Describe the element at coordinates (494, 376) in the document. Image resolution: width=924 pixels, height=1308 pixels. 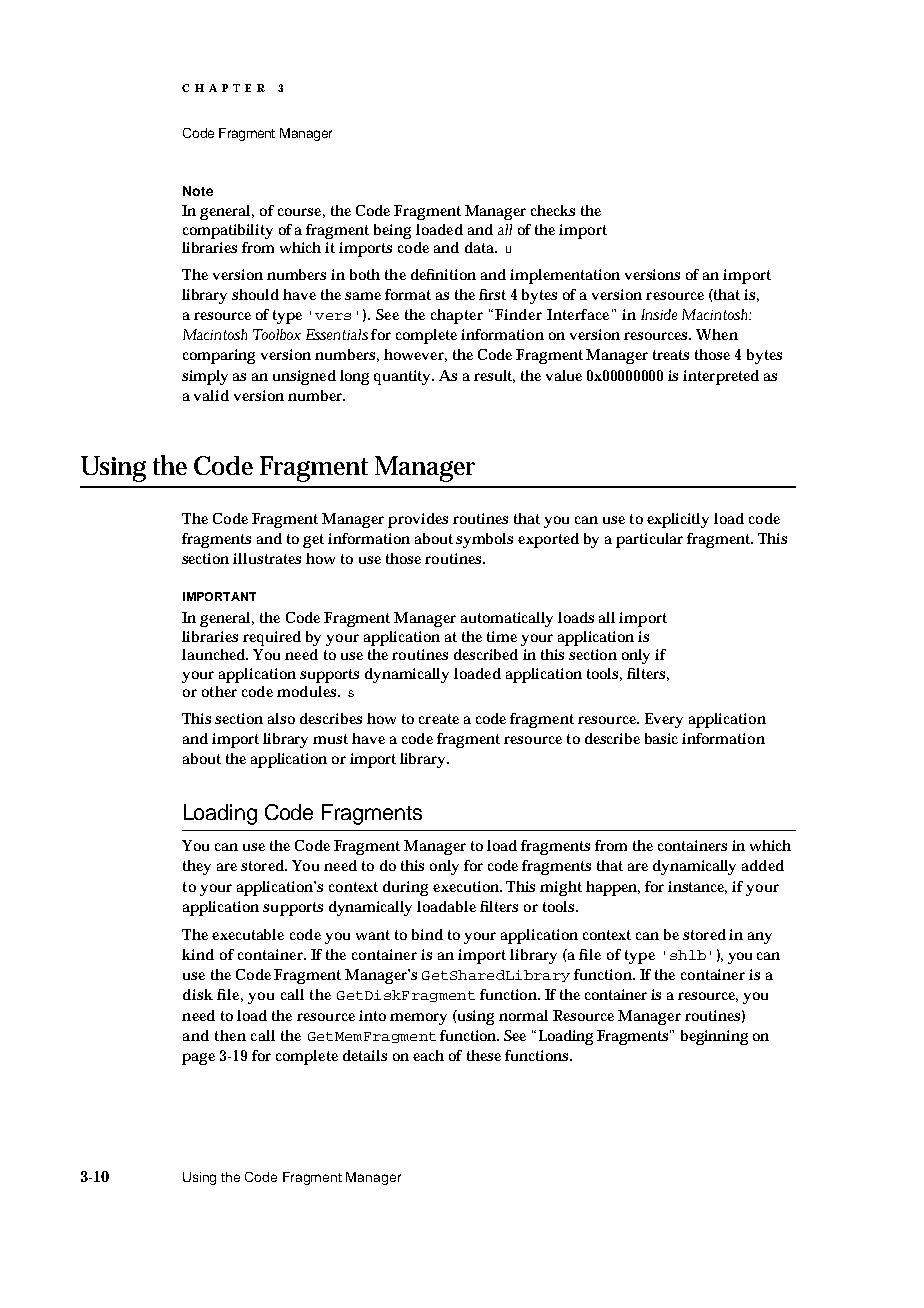
I see `result` at that location.
